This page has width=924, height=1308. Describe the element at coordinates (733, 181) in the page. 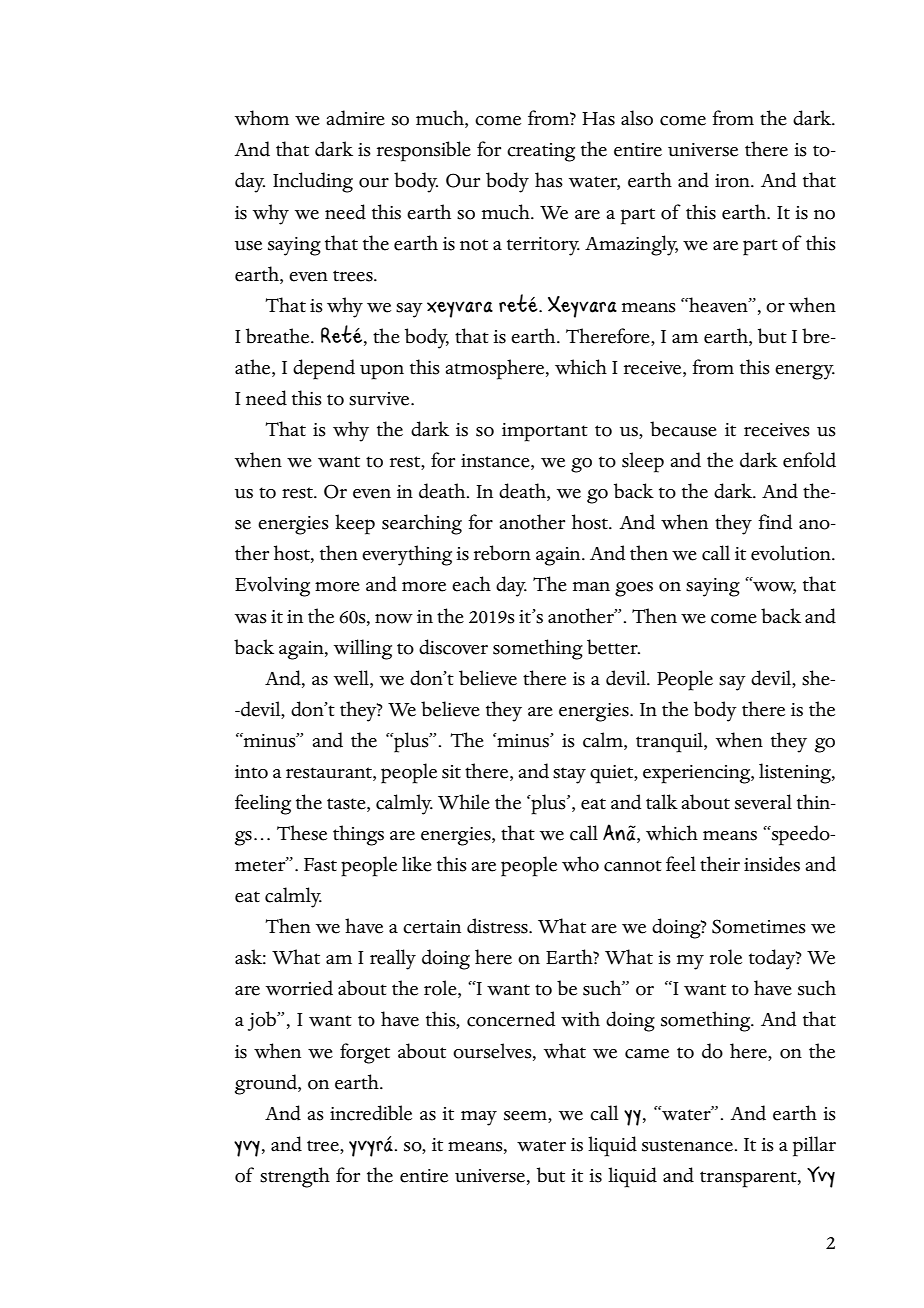

I see `iron` at that location.
